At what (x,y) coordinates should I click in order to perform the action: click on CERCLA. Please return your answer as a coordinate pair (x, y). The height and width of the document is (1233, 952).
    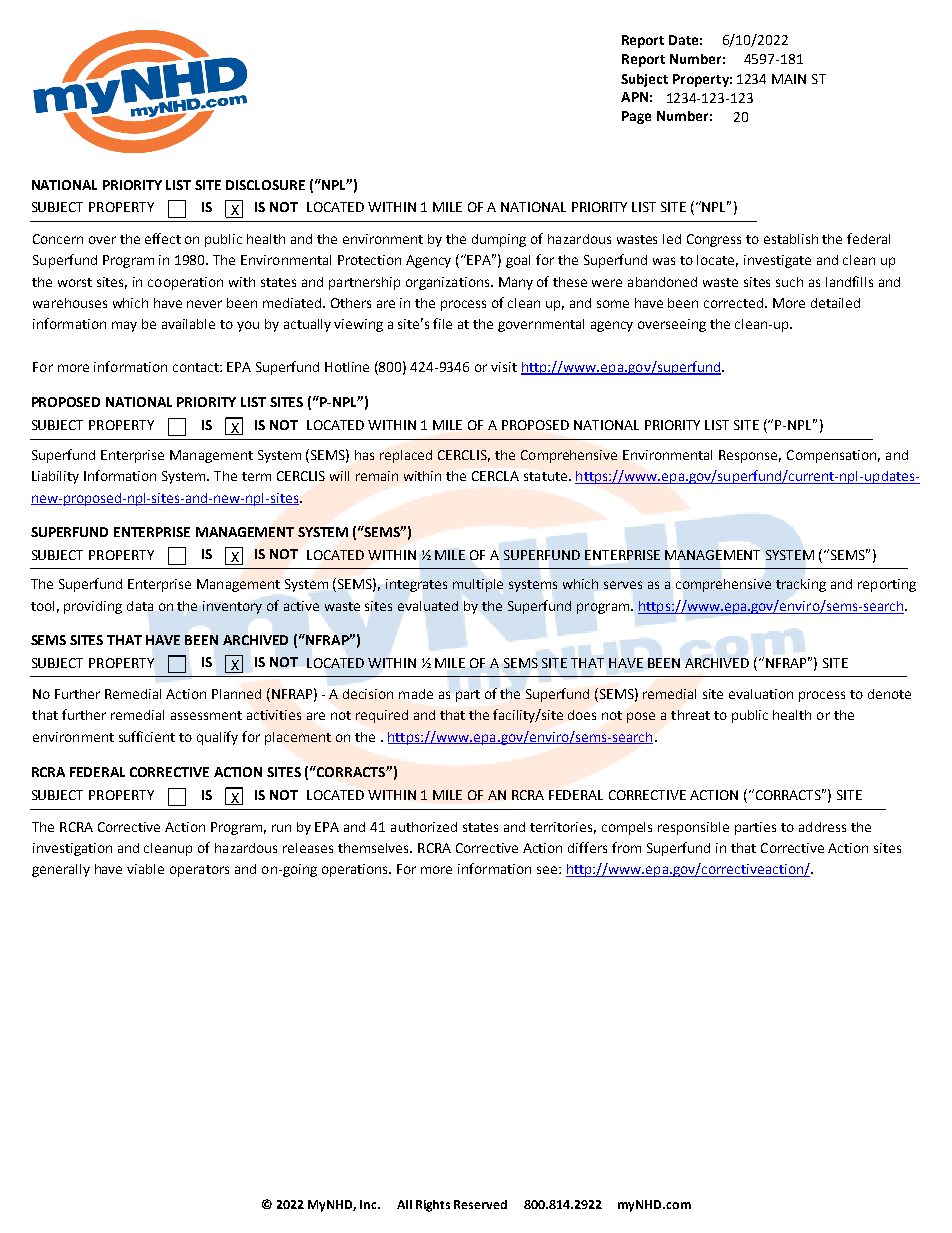
    Looking at the image, I should click on (495, 476).
